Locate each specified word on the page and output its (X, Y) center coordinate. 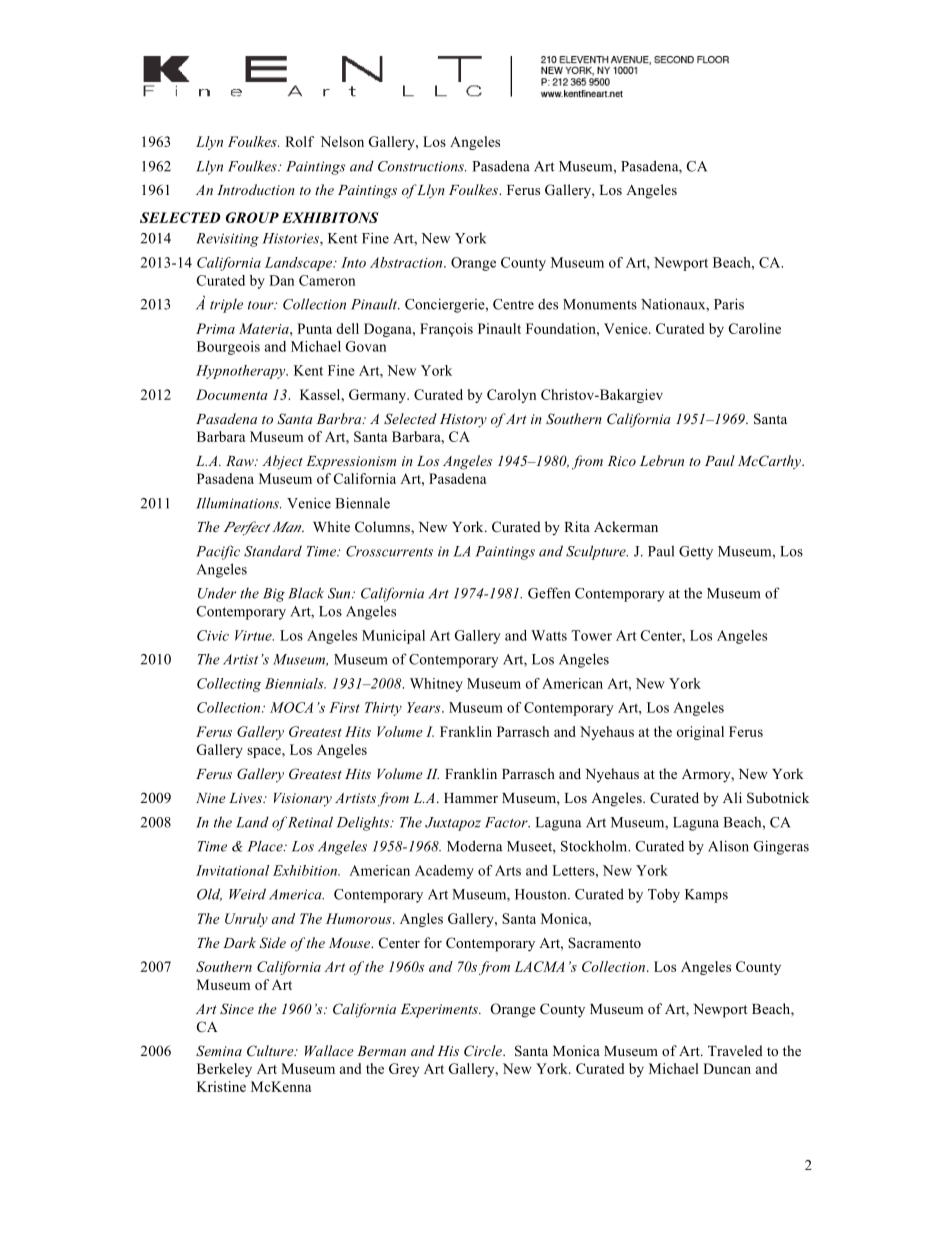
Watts (549, 635)
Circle (484, 1051)
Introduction (256, 189)
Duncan (727, 1068)
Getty (696, 553)
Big (274, 595)
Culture (271, 1051)
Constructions (422, 166)
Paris (729, 304)
